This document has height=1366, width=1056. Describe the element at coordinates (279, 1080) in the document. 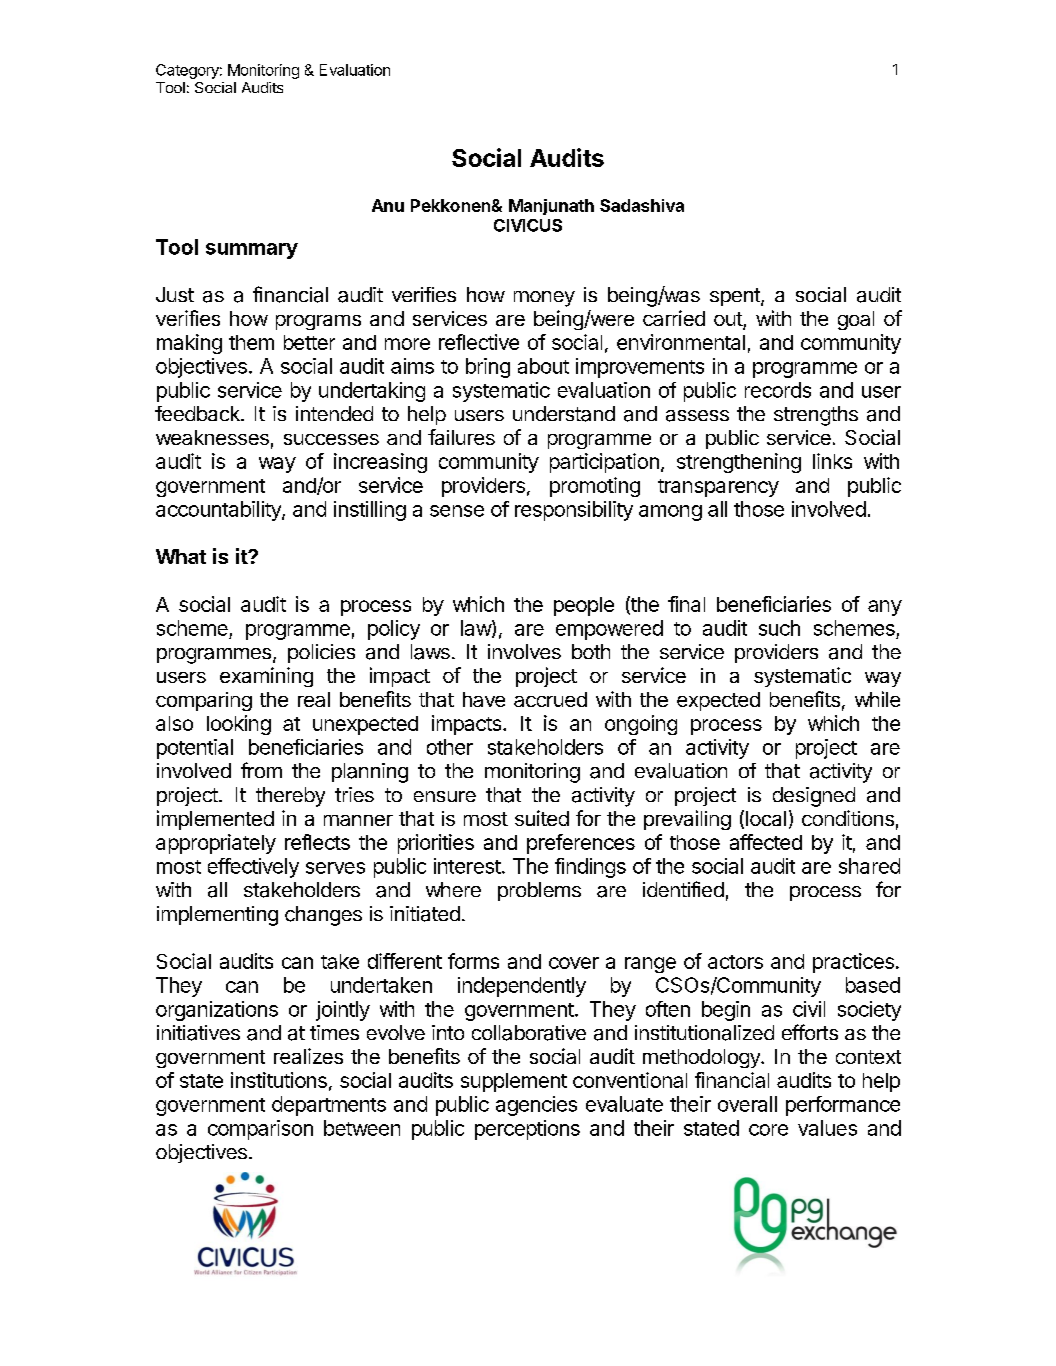

I see `institutions` at that location.
